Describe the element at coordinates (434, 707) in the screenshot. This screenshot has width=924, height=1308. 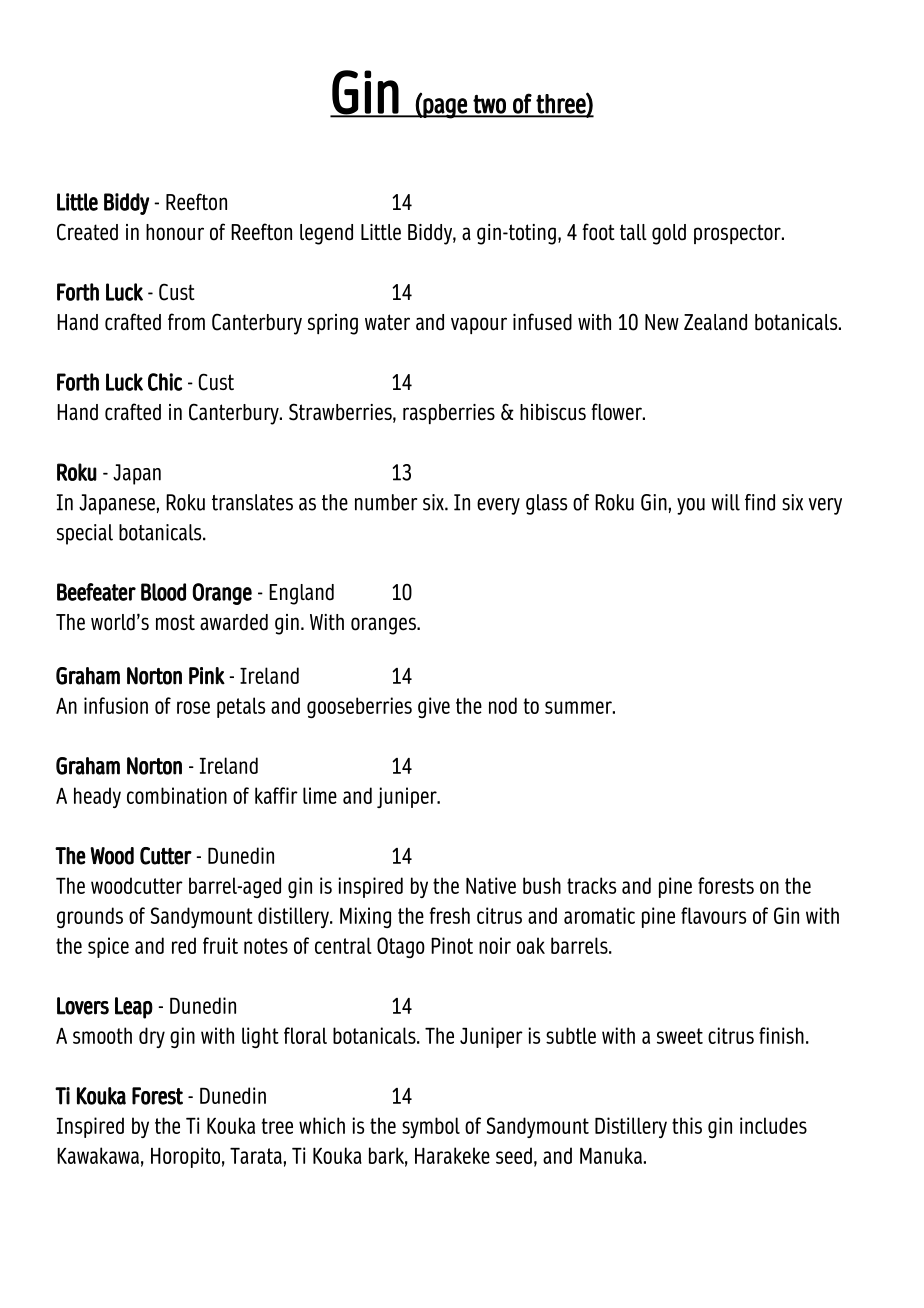
I see `give` at that location.
